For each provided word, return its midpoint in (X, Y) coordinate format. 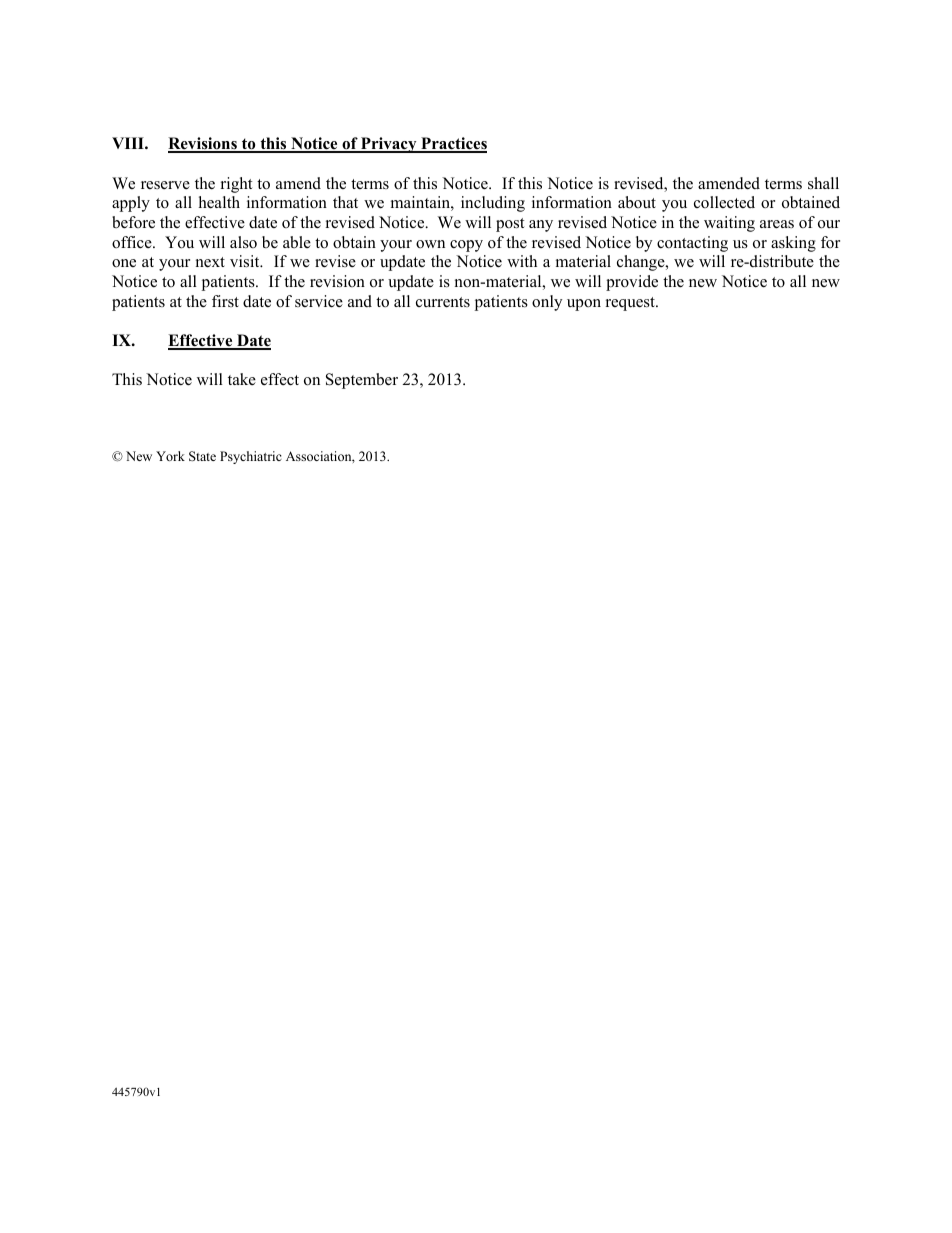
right (236, 185)
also (243, 242)
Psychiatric (251, 457)
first (225, 301)
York (170, 456)
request (631, 304)
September (362, 381)
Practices (453, 144)
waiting (729, 224)
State (202, 456)
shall (823, 183)
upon (584, 305)
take (242, 379)
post (510, 225)
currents (443, 302)
